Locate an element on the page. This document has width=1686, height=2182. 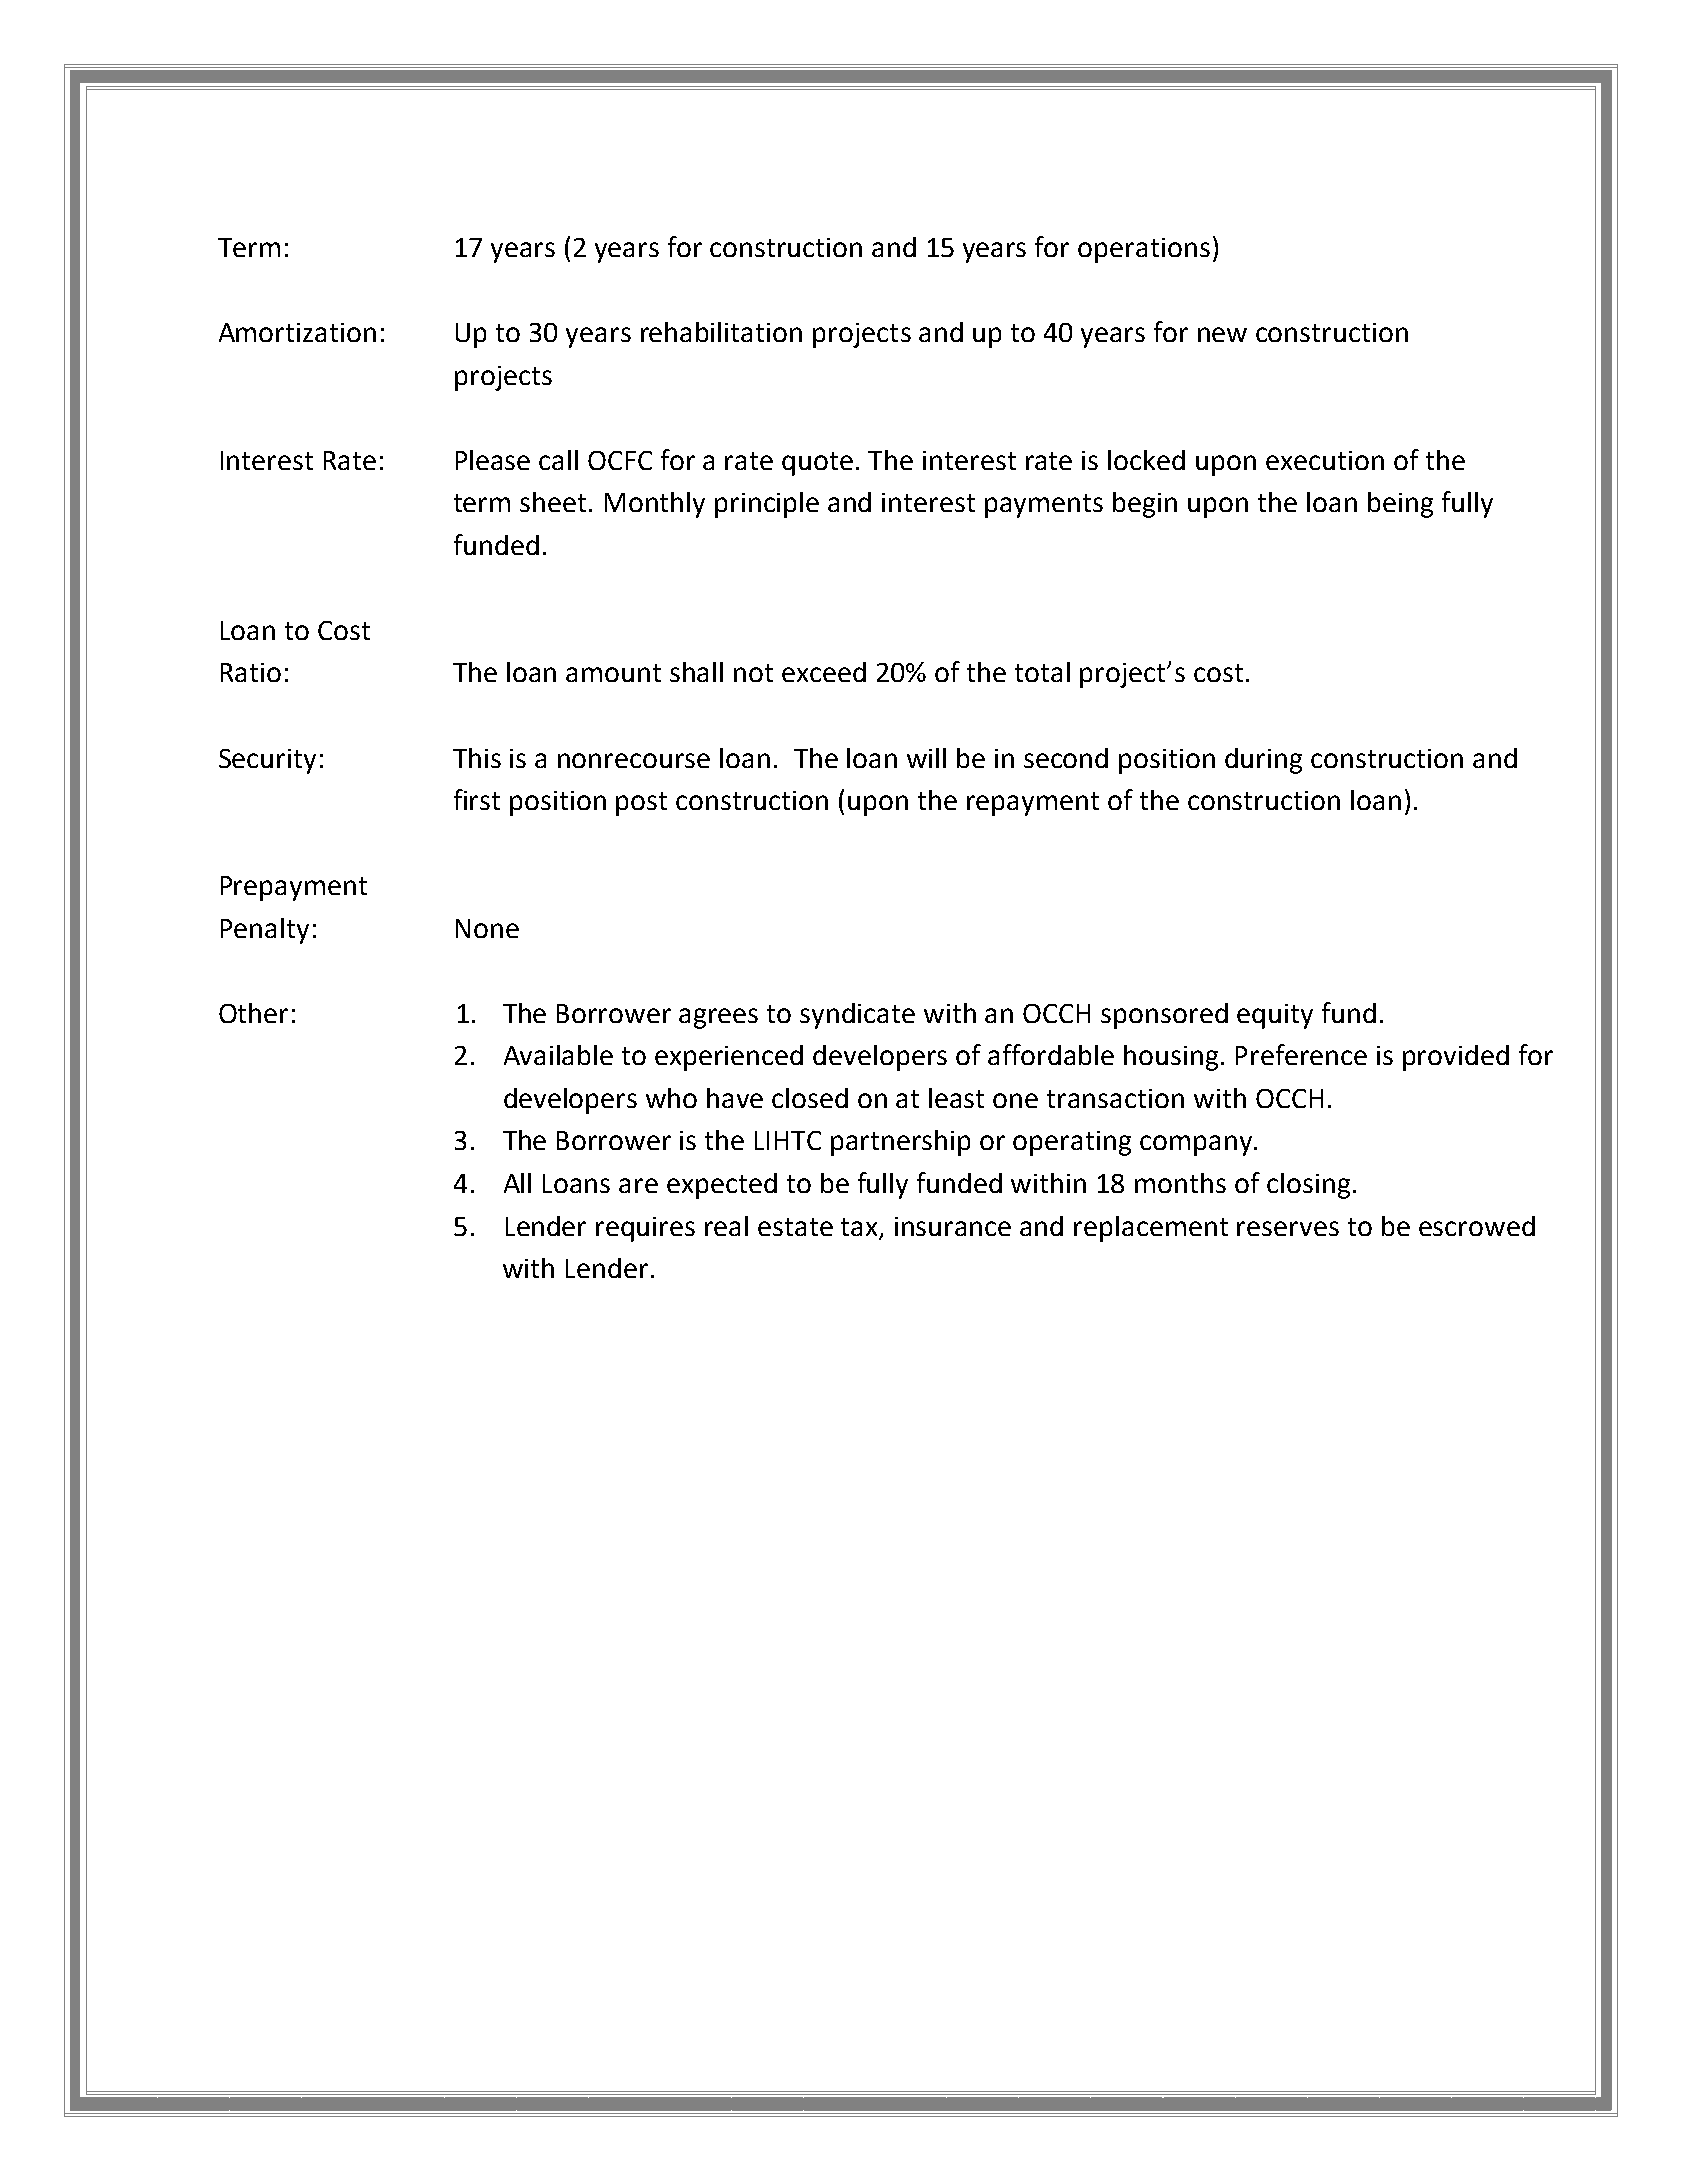
being is located at coordinates (1400, 505).
